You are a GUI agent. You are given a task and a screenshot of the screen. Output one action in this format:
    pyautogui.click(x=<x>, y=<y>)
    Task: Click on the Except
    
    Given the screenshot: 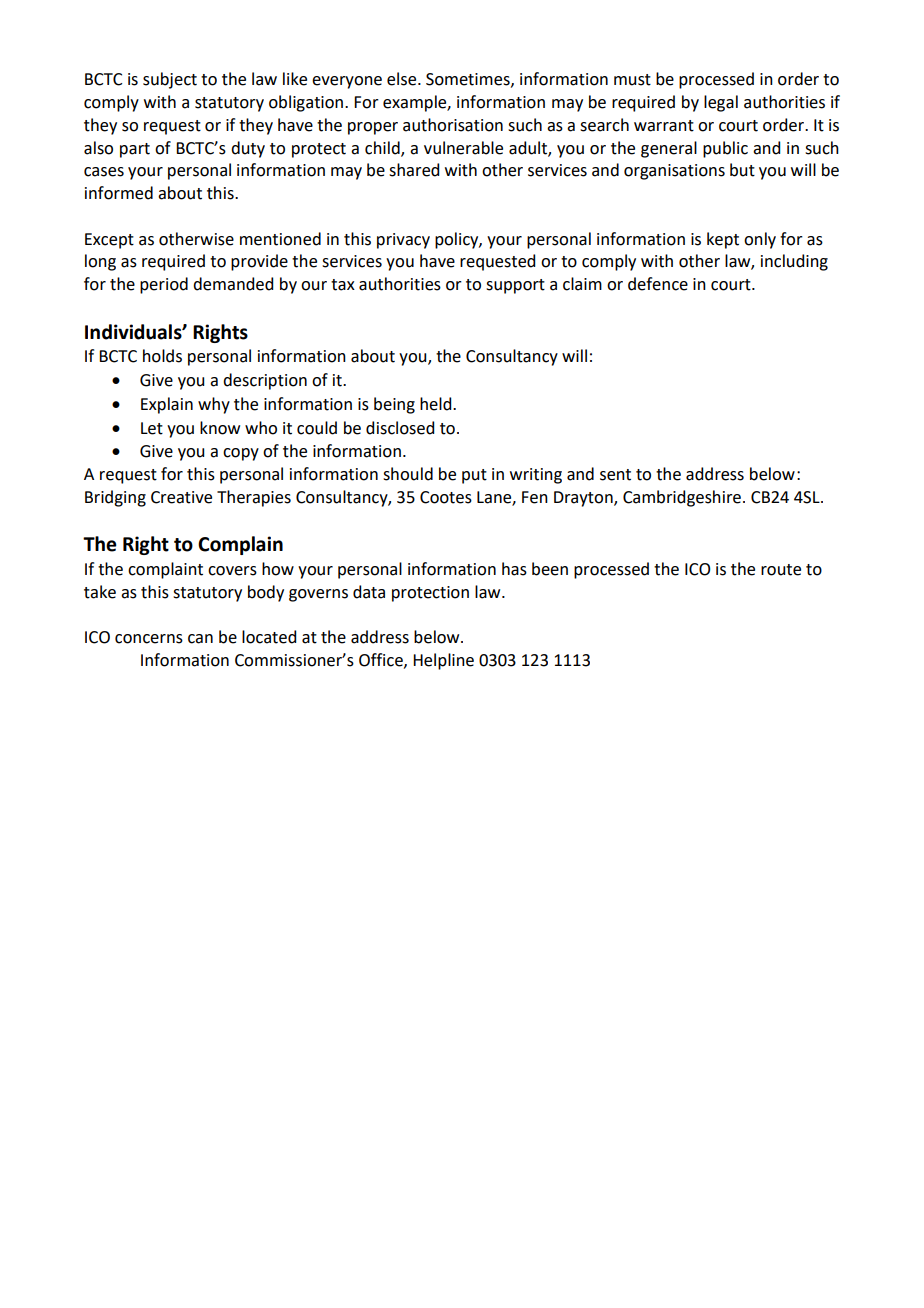 What is the action you would take?
    pyautogui.click(x=109, y=241)
